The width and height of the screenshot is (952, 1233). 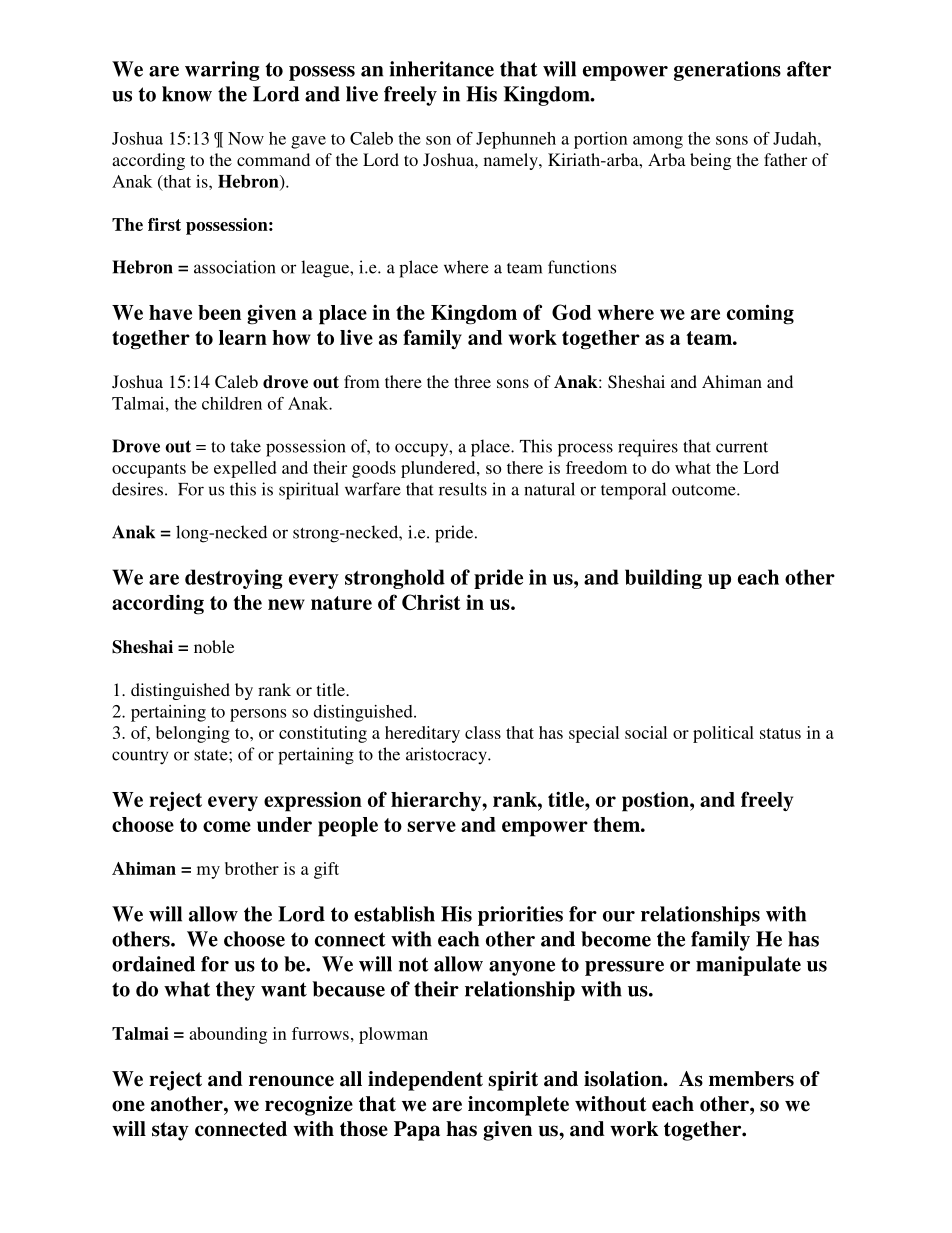 I want to click on members, so click(x=751, y=1079).
